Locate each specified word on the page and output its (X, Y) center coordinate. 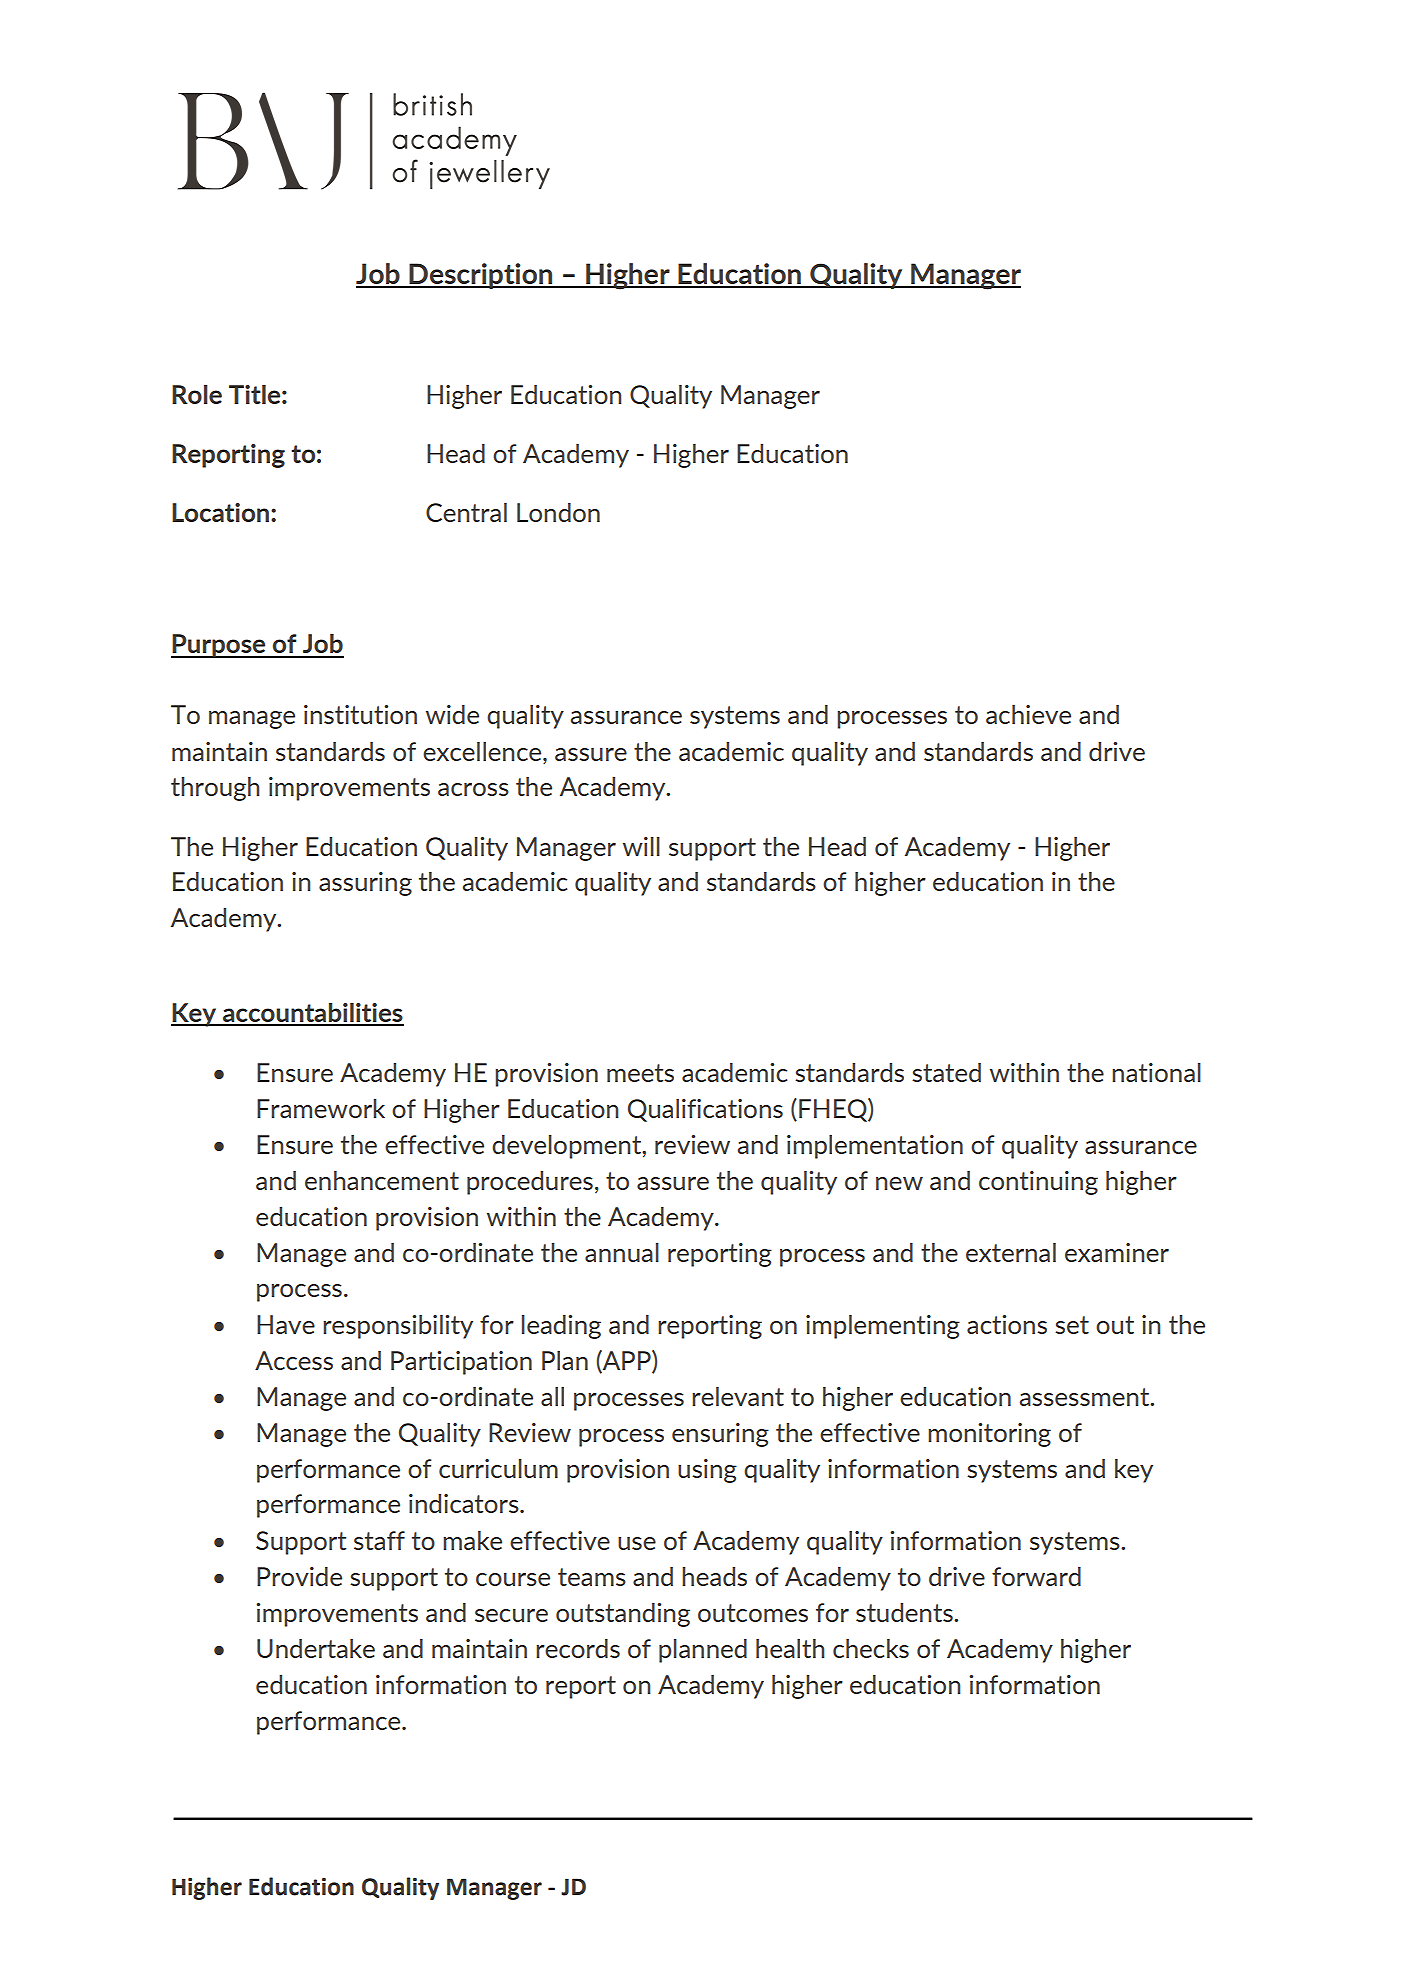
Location (222, 512)
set (1072, 1325)
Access (294, 1360)
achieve (1028, 714)
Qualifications (705, 1110)
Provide (299, 1576)
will (641, 846)
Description (481, 276)
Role (197, 394)
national (1156, 1072)
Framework (321, 1108)
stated (946, 1072)
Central (466, 512)
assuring (365, 884)
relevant (738, 1396)
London (558, 512)
